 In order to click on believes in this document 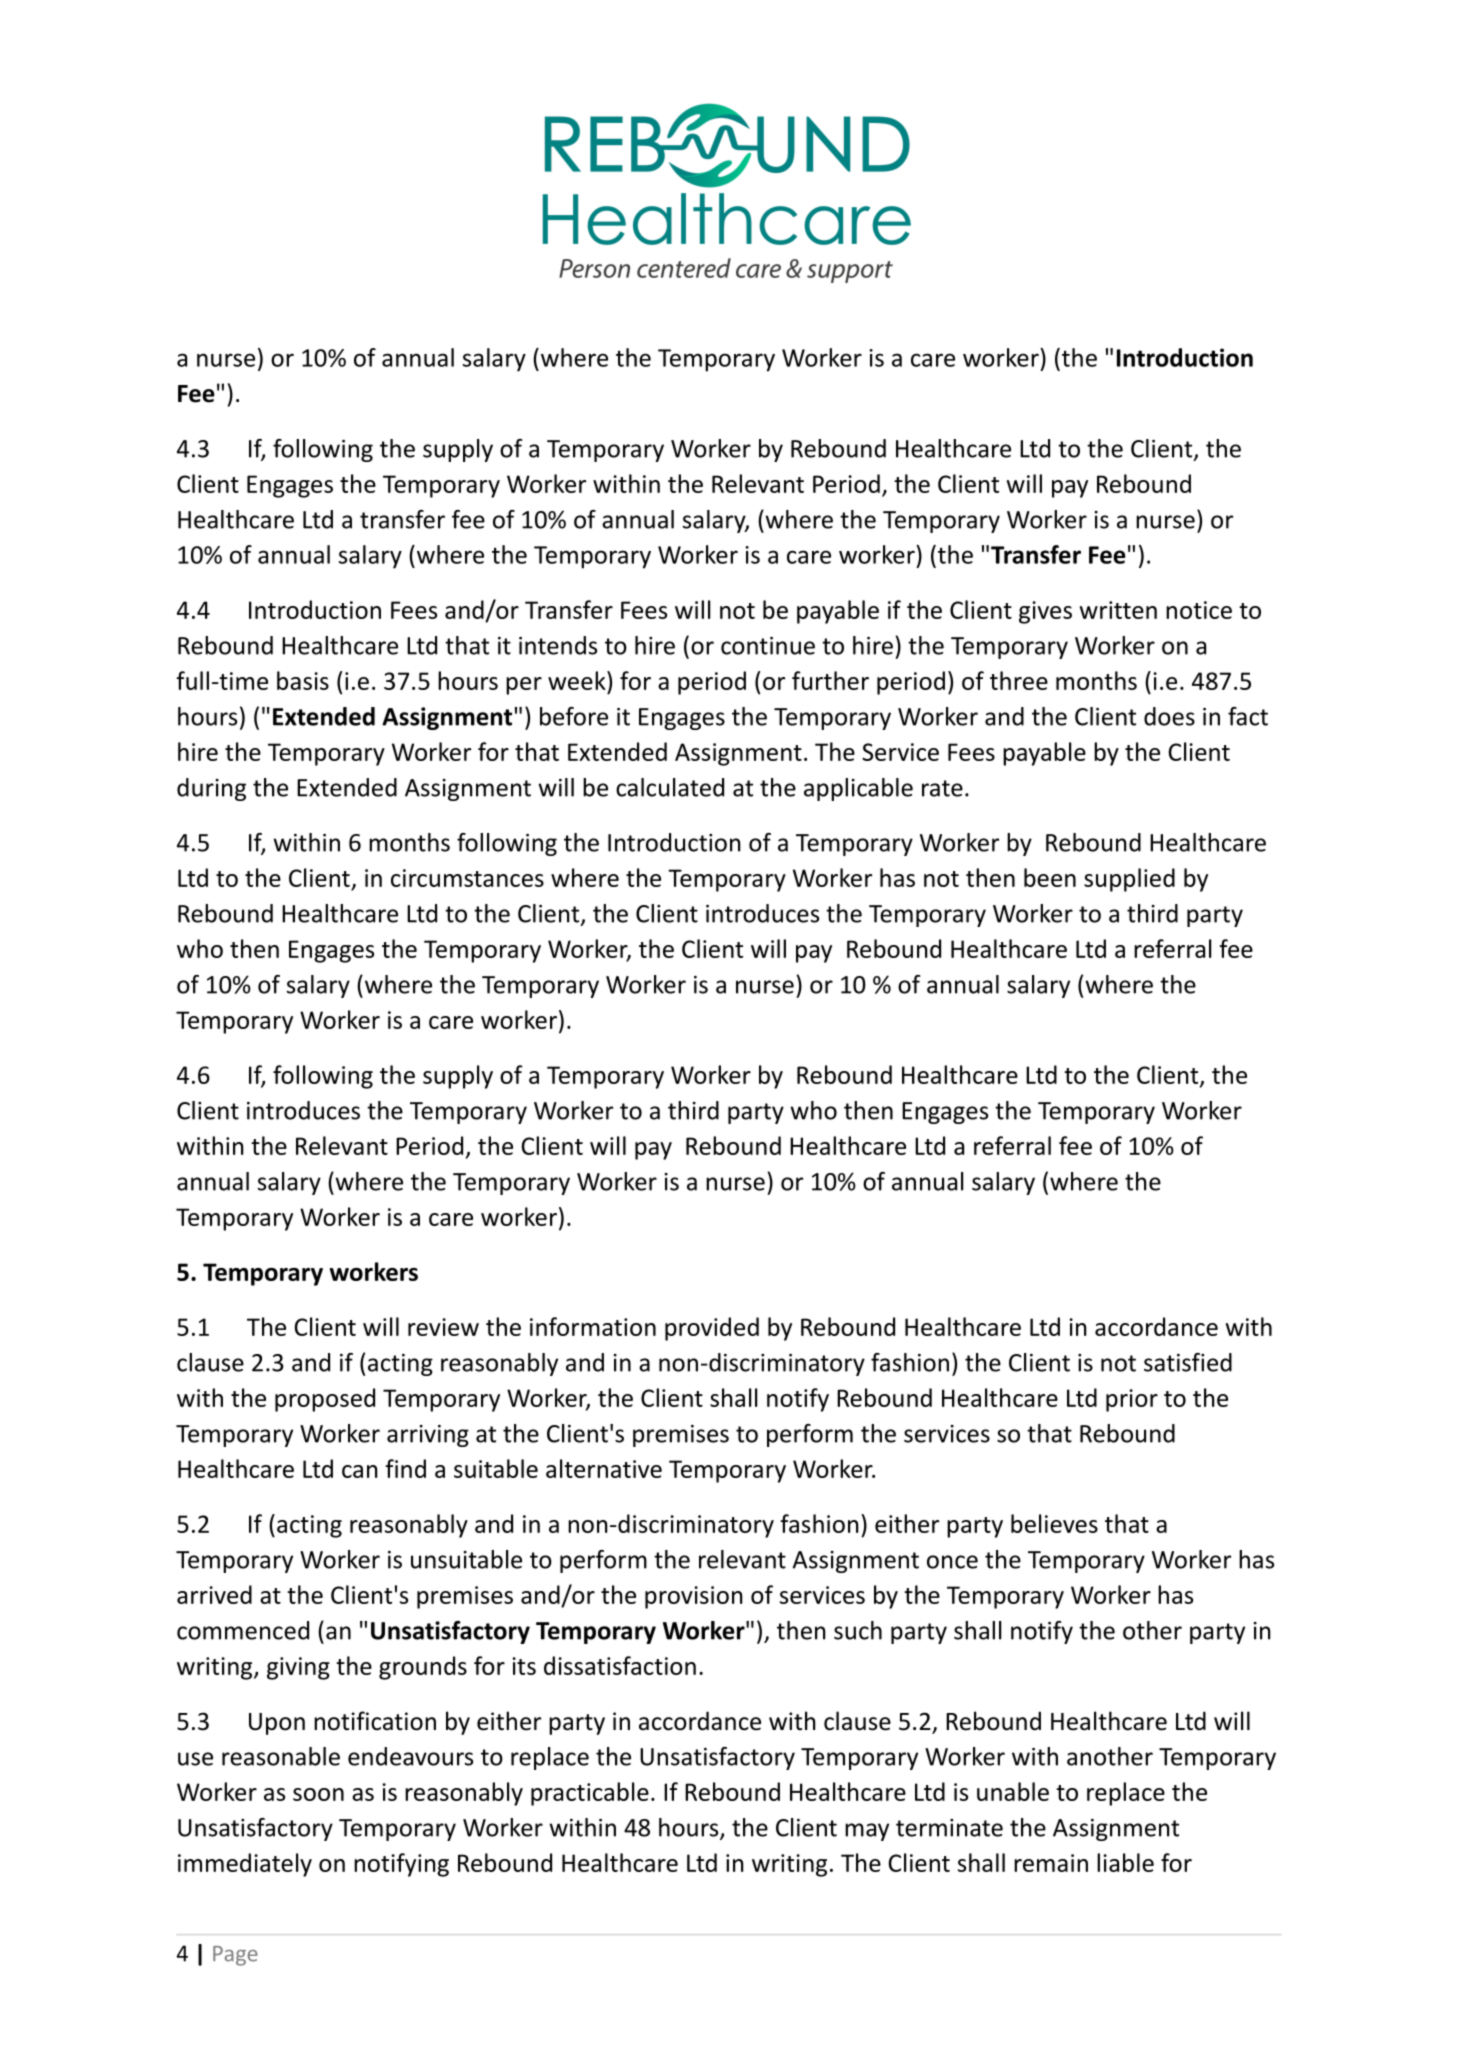, I will do `click(1054, 1523)`.
